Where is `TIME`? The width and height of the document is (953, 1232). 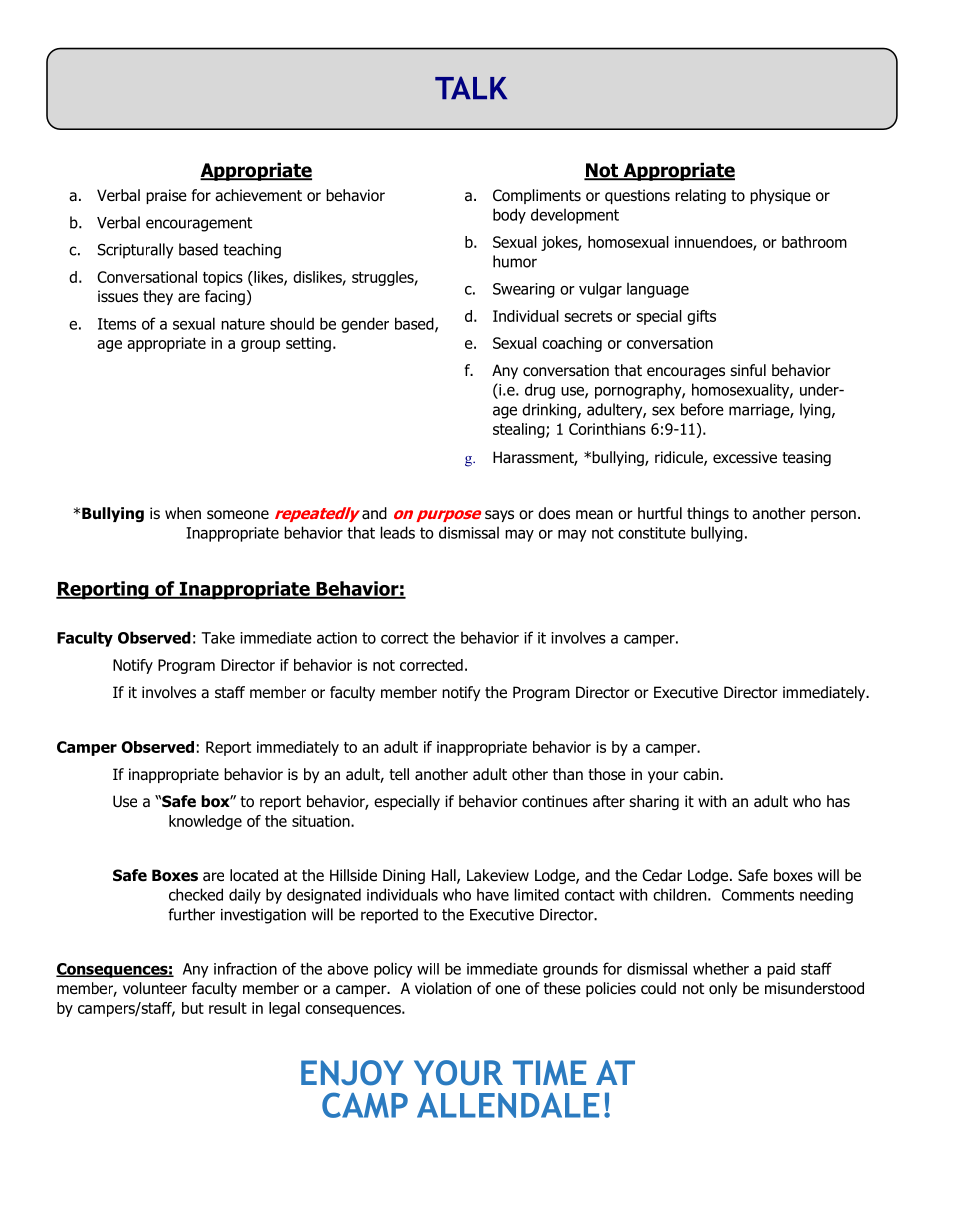
TIME is located at coordinates (550, 1072).
